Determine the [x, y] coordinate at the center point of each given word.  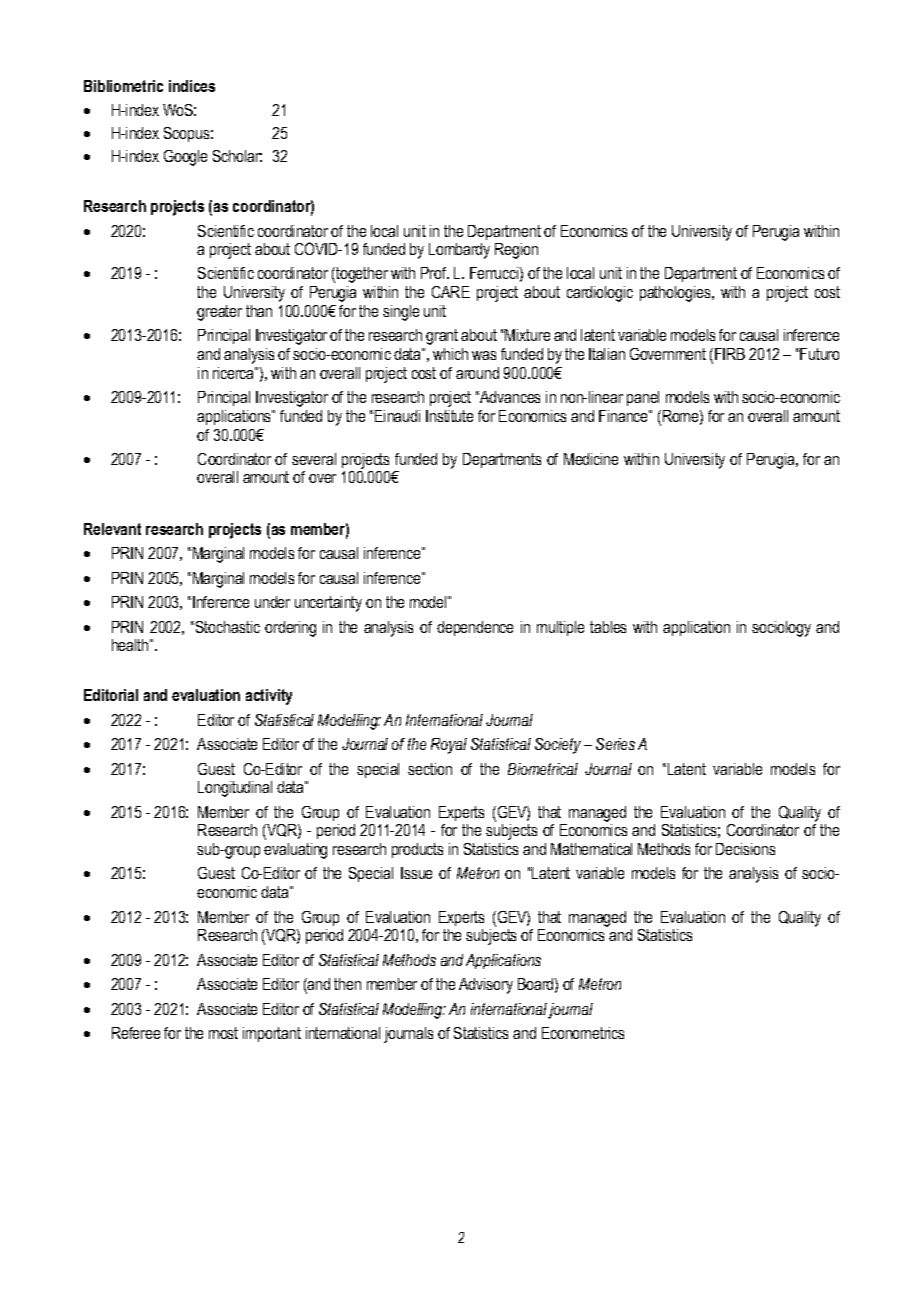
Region [516, 251]
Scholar [237, 156]
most [223, 1033]
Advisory [486, 986]
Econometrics [583, 1033]
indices [192, 86]
